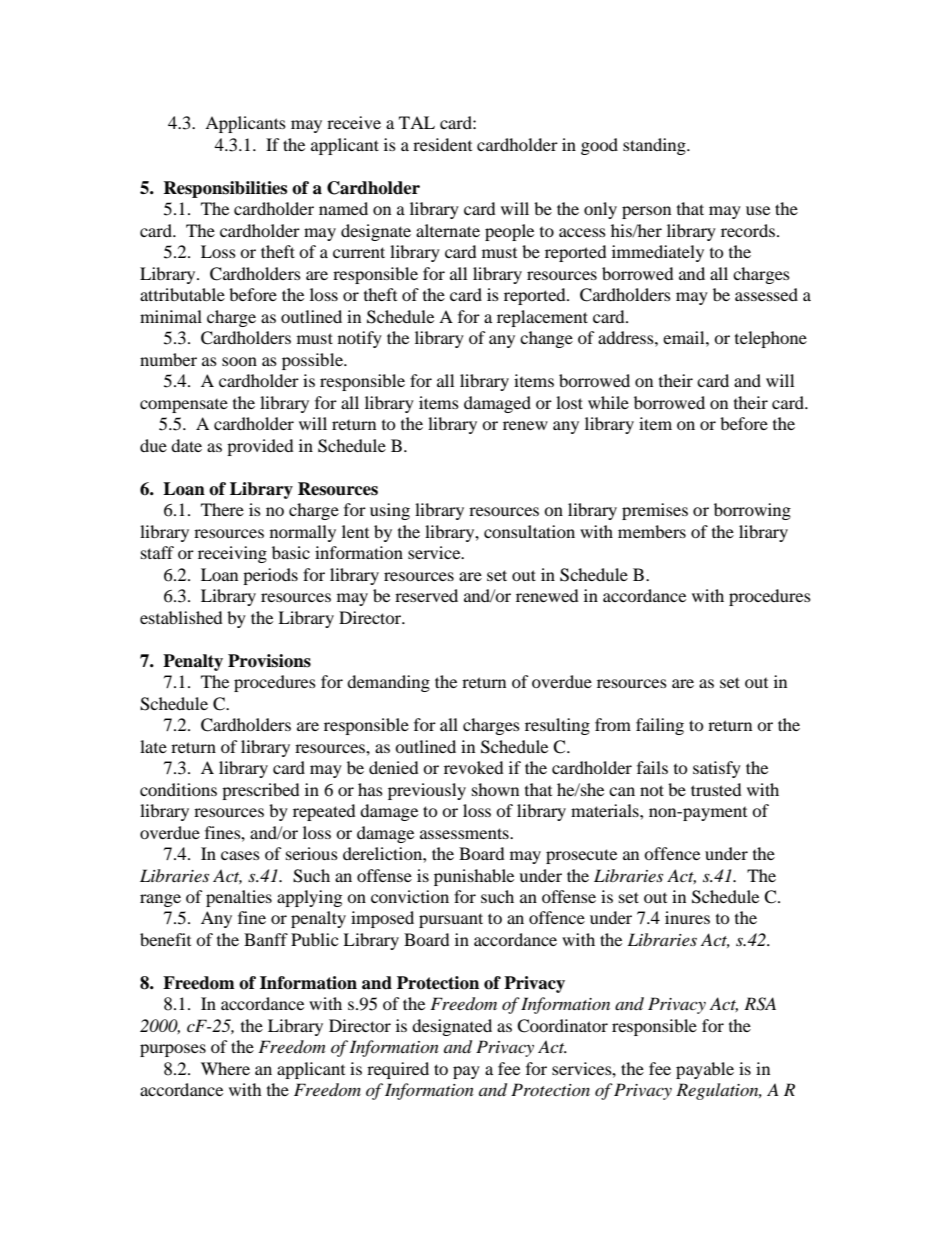 The image size is (952, 1233). Describe the element at coordinates (270, 576) in the page. I see `periods` at that location.
